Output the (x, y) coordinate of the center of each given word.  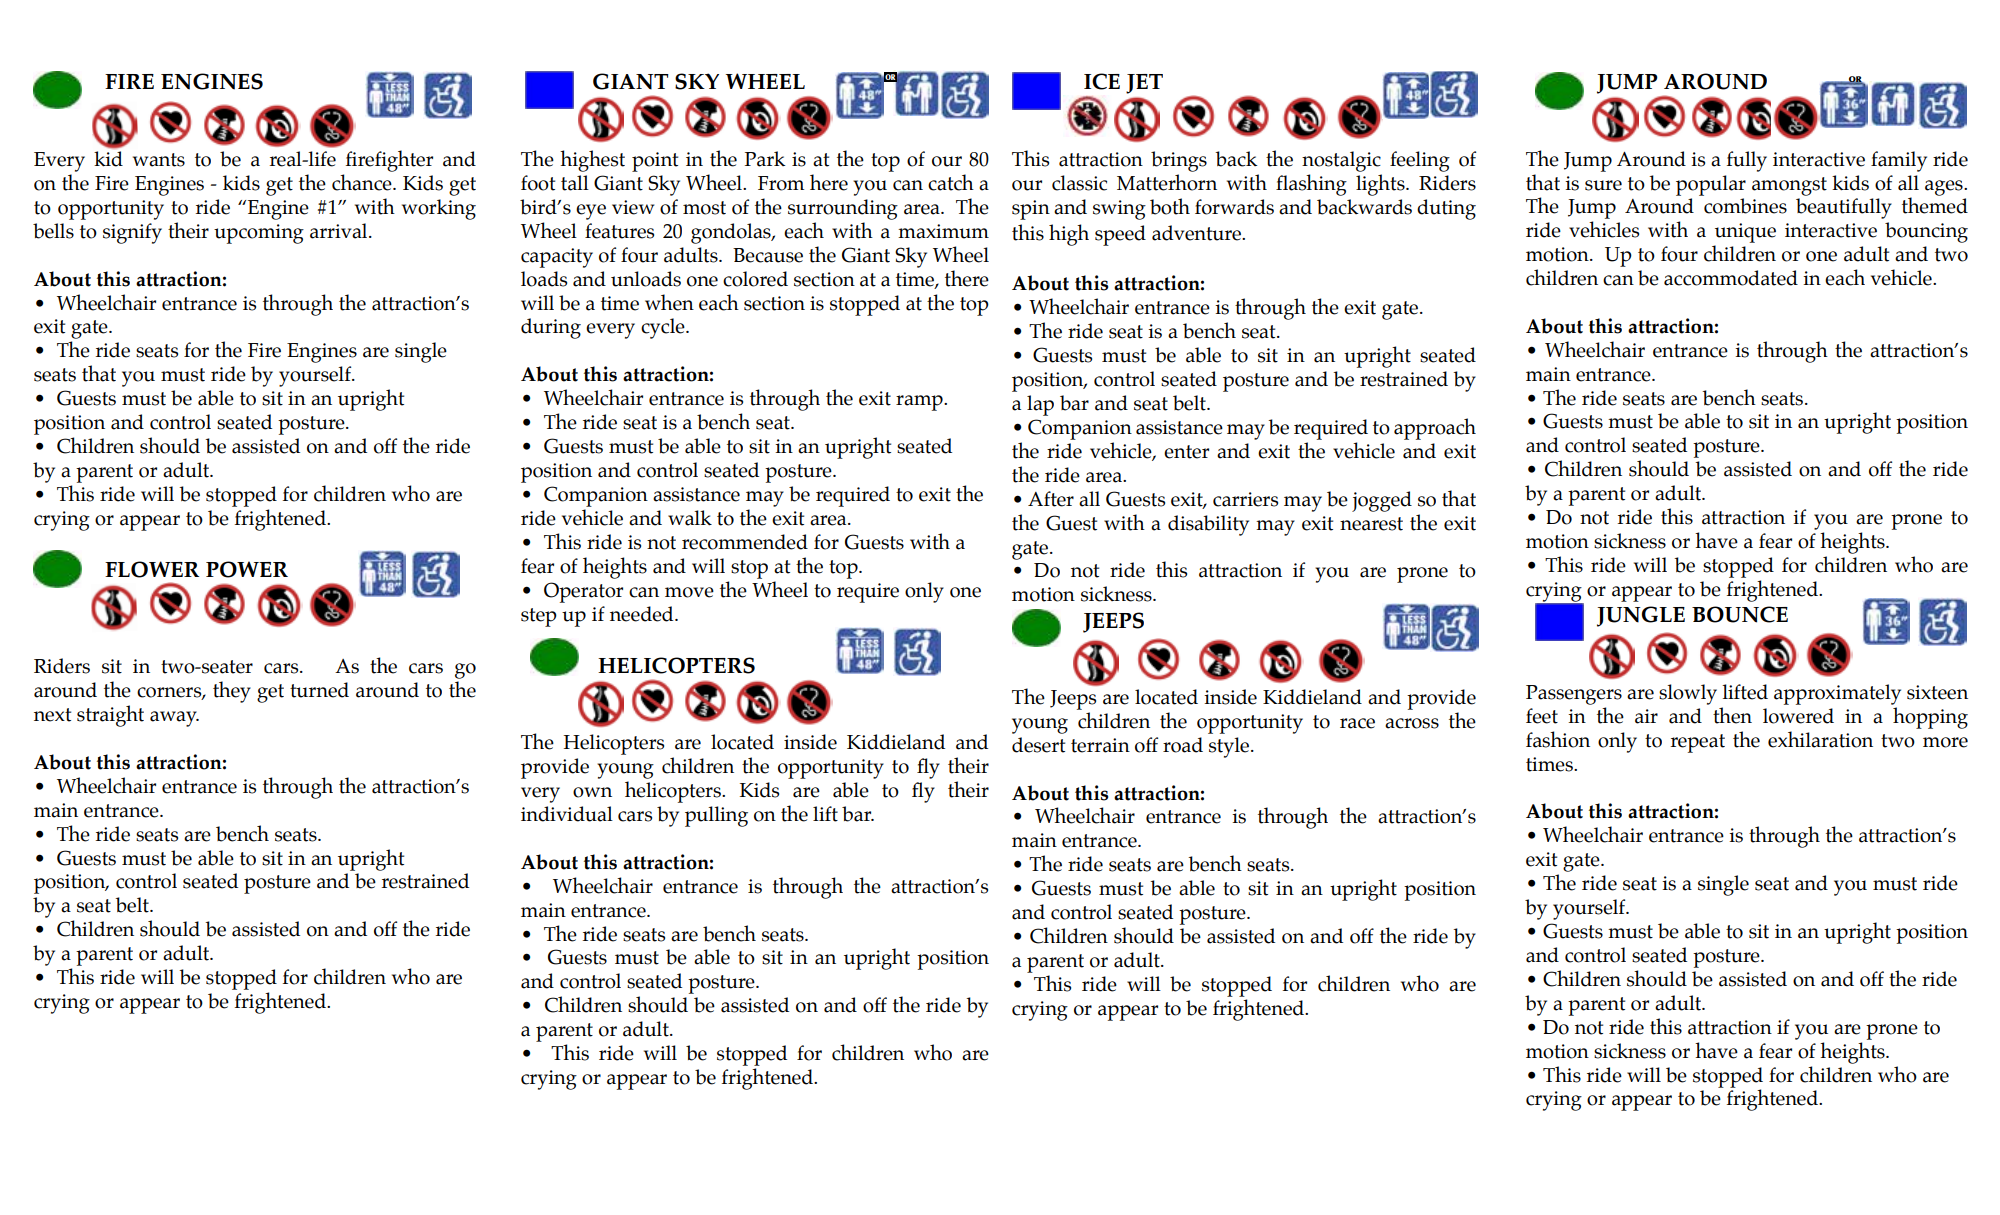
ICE (1102, 81)
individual (567, 814)
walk (690, 518)
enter (1186, 452)
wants (159, 160)
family (1899, 161)
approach (1435, 429)
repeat (1698, 743)
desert (1038, 745)
